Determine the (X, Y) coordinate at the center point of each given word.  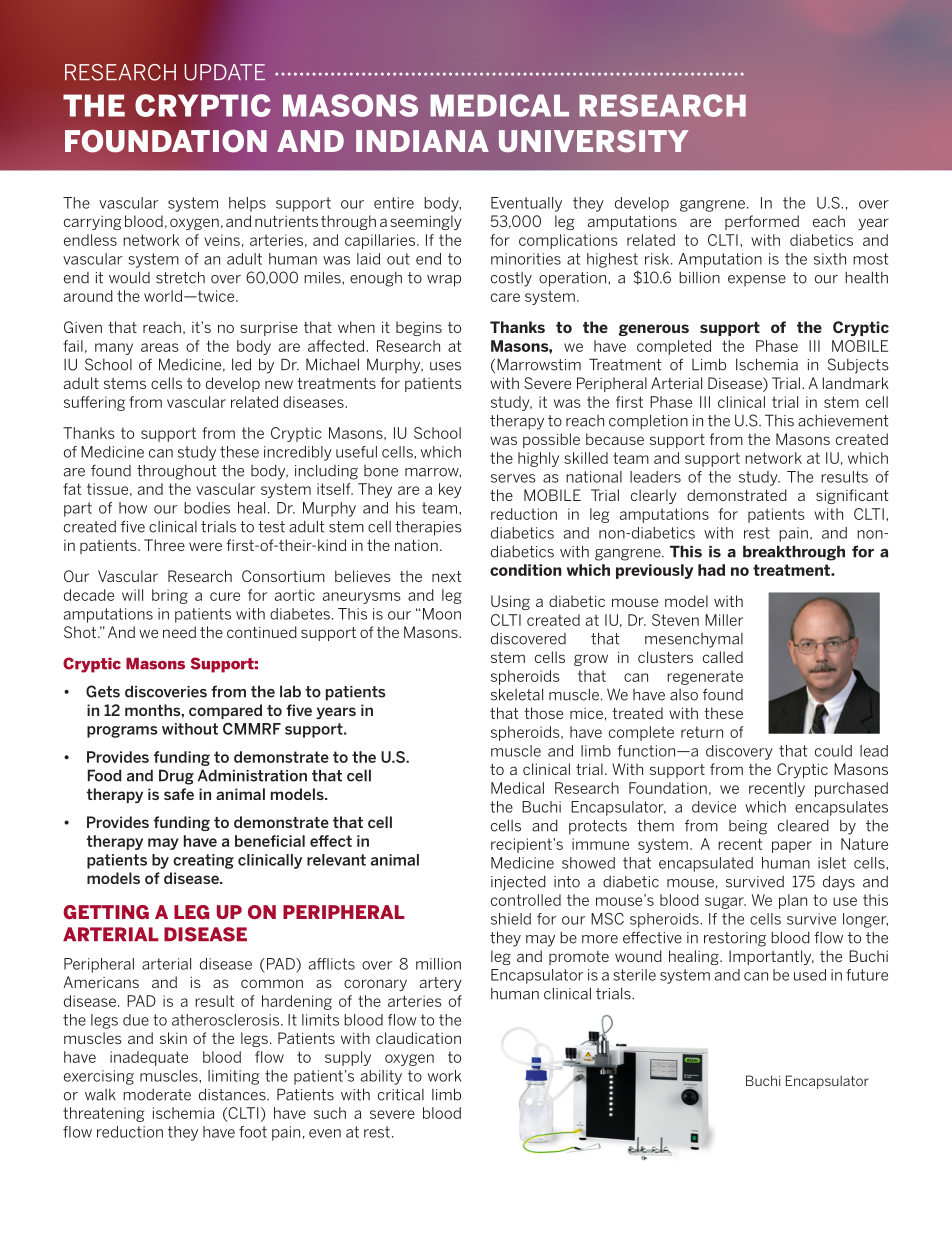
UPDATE (225, 72)
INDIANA (422, 141)
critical (401, 1095)
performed (762, 222)
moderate (157, 1095)
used (810, 975)
